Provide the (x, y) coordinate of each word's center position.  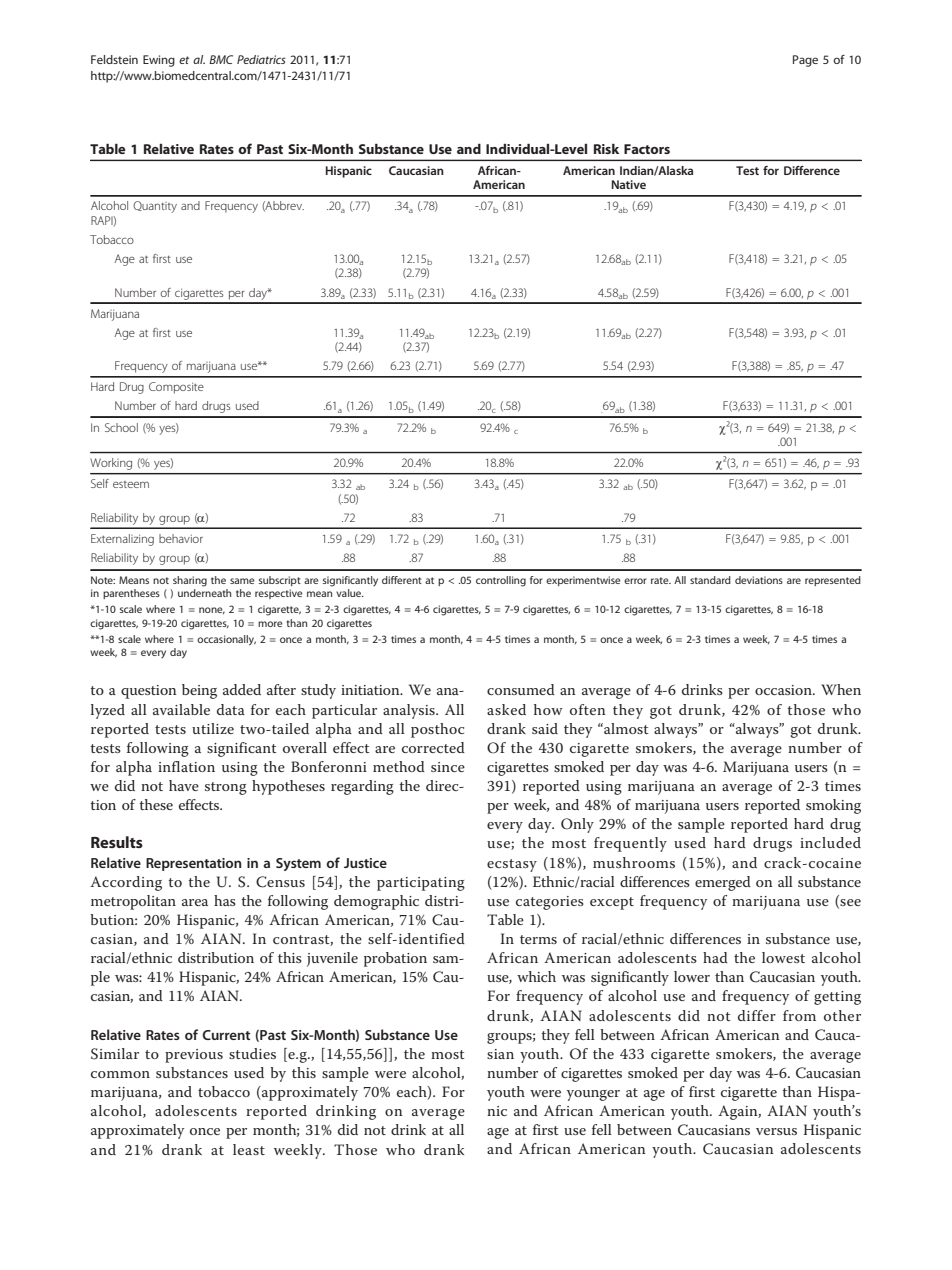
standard (710, 580)
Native (628, 184)
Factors (647, 149)
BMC (221, 59)
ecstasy (512, 865)
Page (805, 61)
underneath (204, 593)
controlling (501, 581)
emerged (723, 883)
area (195, 902)
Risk (606, 149)
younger (593, 1095)
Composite (176, 388)
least (249, 1149)
